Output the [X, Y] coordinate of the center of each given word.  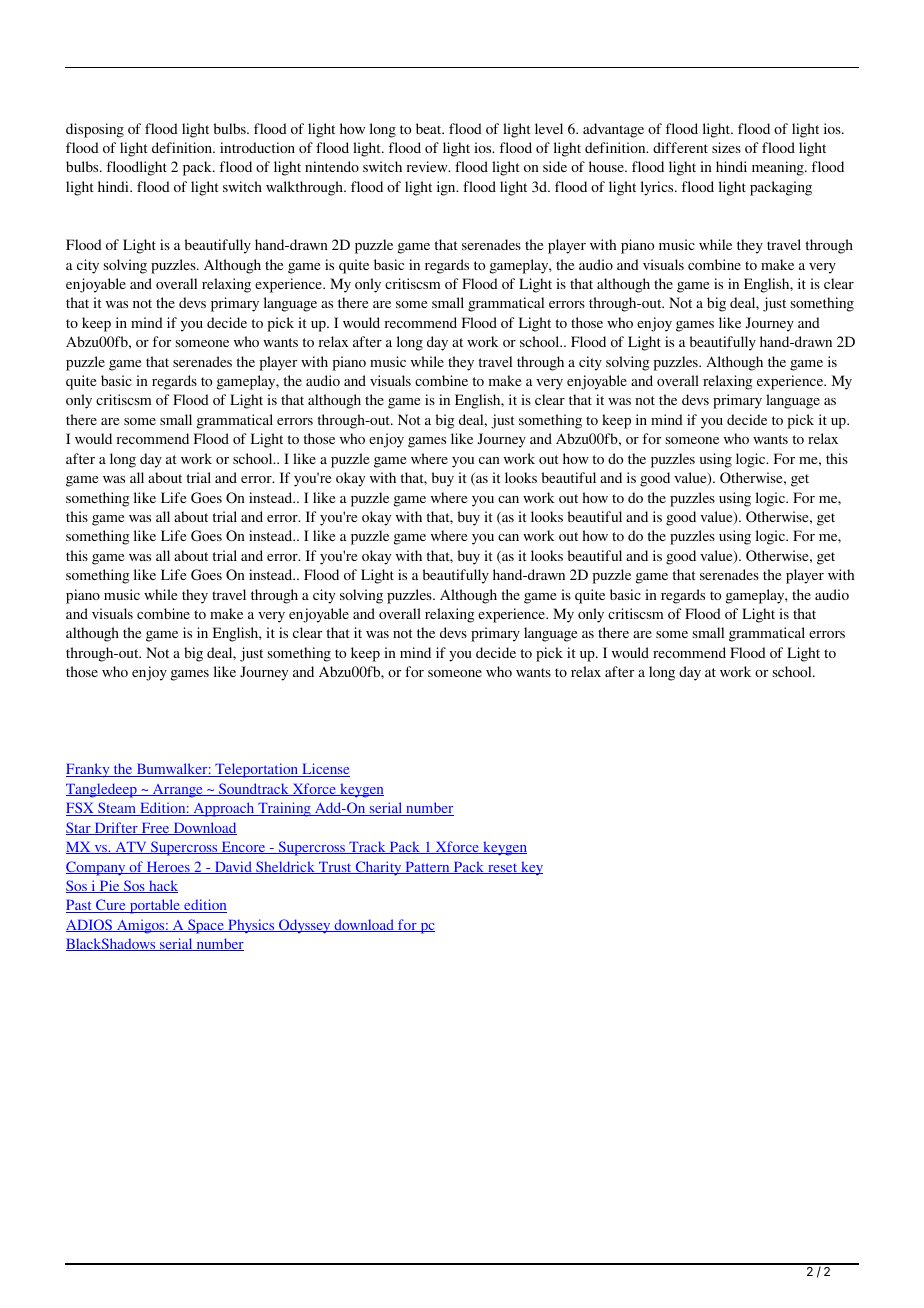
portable [154, 906]
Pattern [427, 868]
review [428, 166]
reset [503, 869]
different [680, 147]
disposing [95, 130]
